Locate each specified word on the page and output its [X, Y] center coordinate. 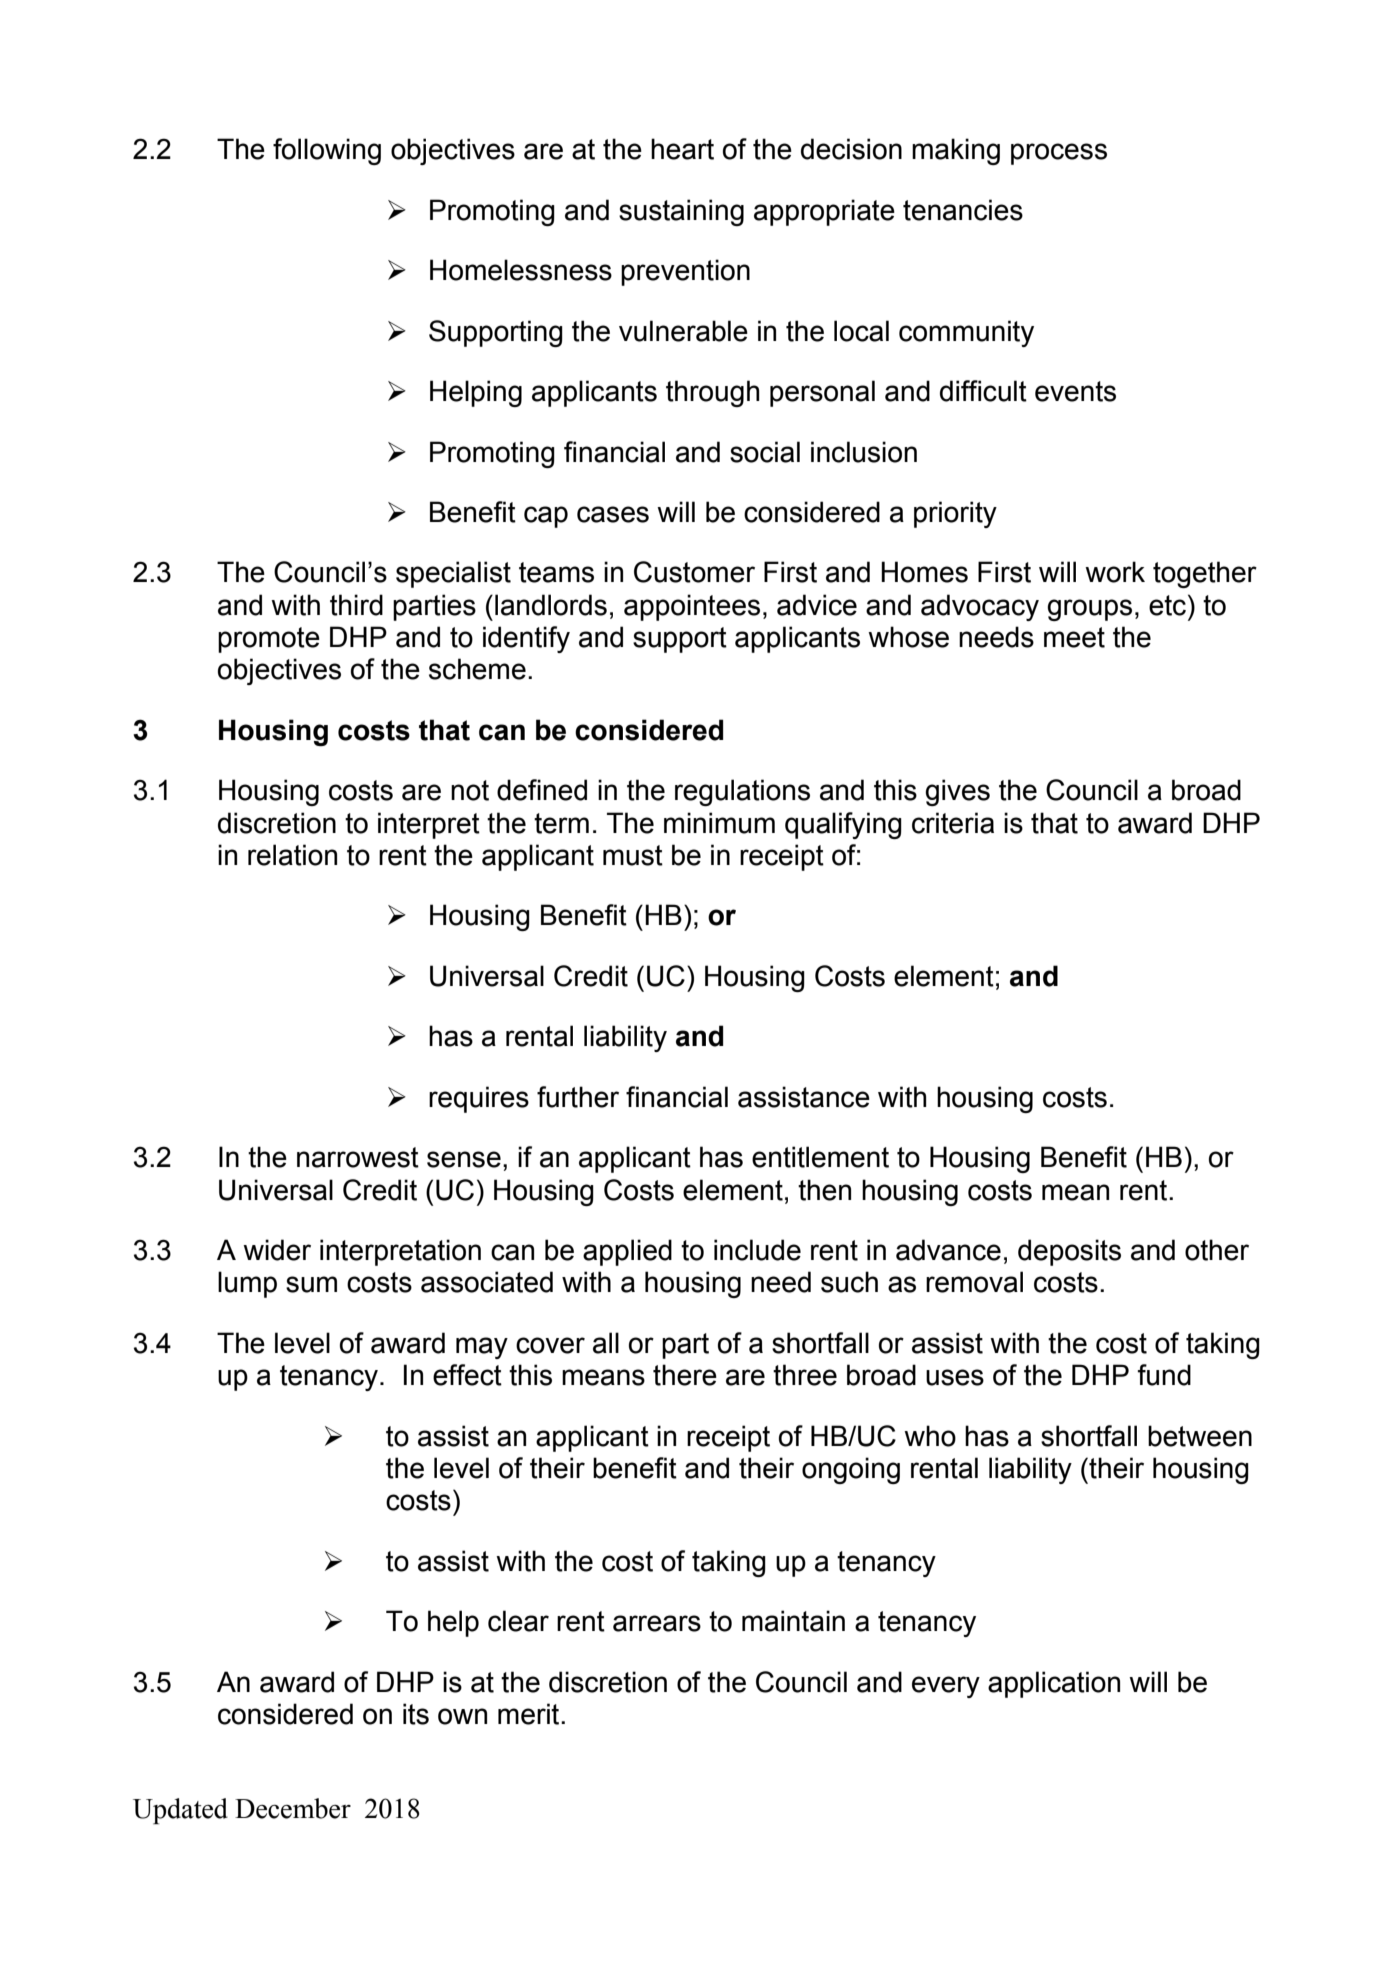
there [685, 1375]
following [327, 151]
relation [292, 855]
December [293, 1808]
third [356, 605]
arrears [657, 1623]
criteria [953, 823]
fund [1164, 1375]
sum [311, 1284]
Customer [694, 572]
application [1054, 1684]
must [633, 855]
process [1059, 154]
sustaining [681, 212]
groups [1089, 610]
